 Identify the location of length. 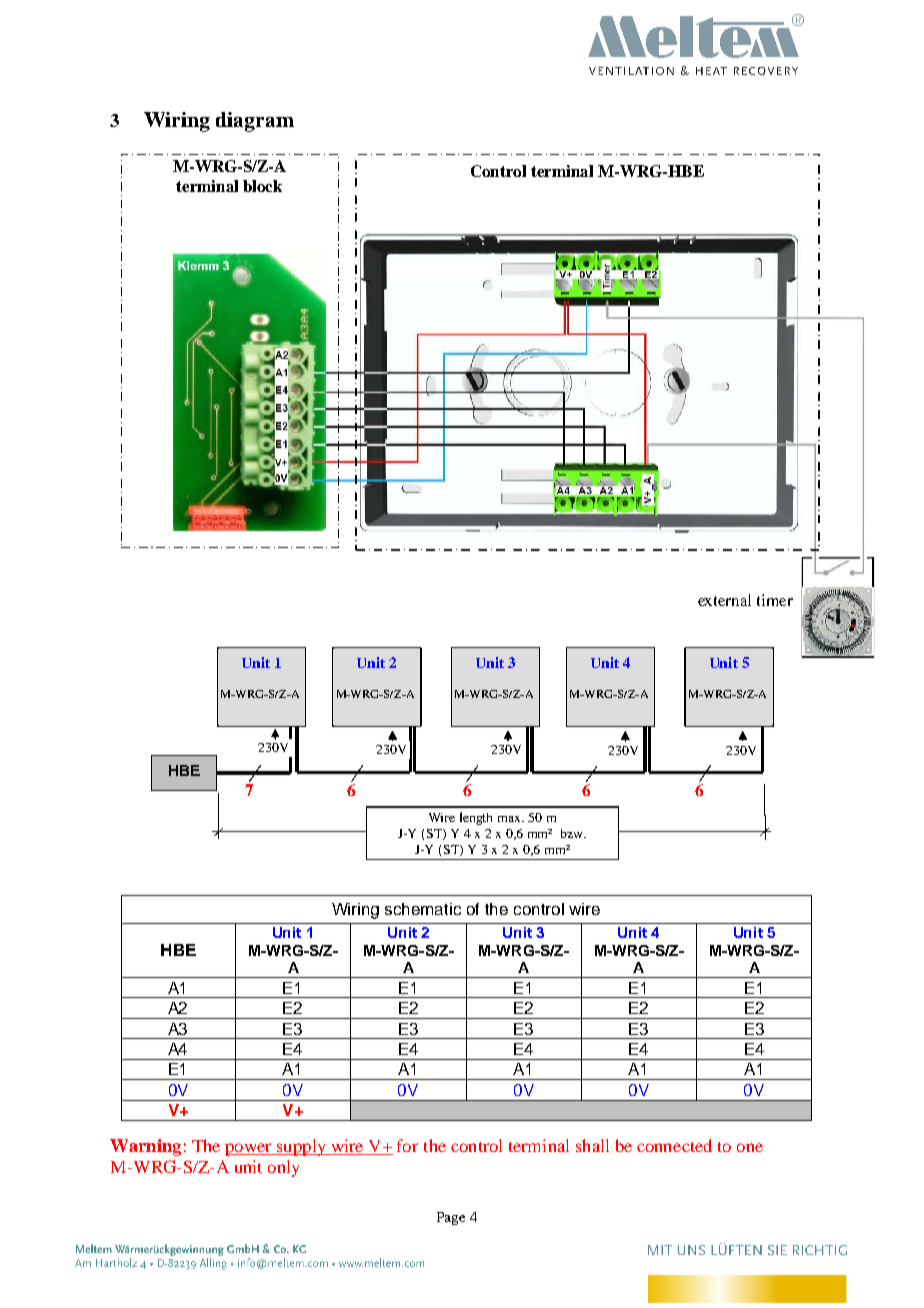
(476, 818).
